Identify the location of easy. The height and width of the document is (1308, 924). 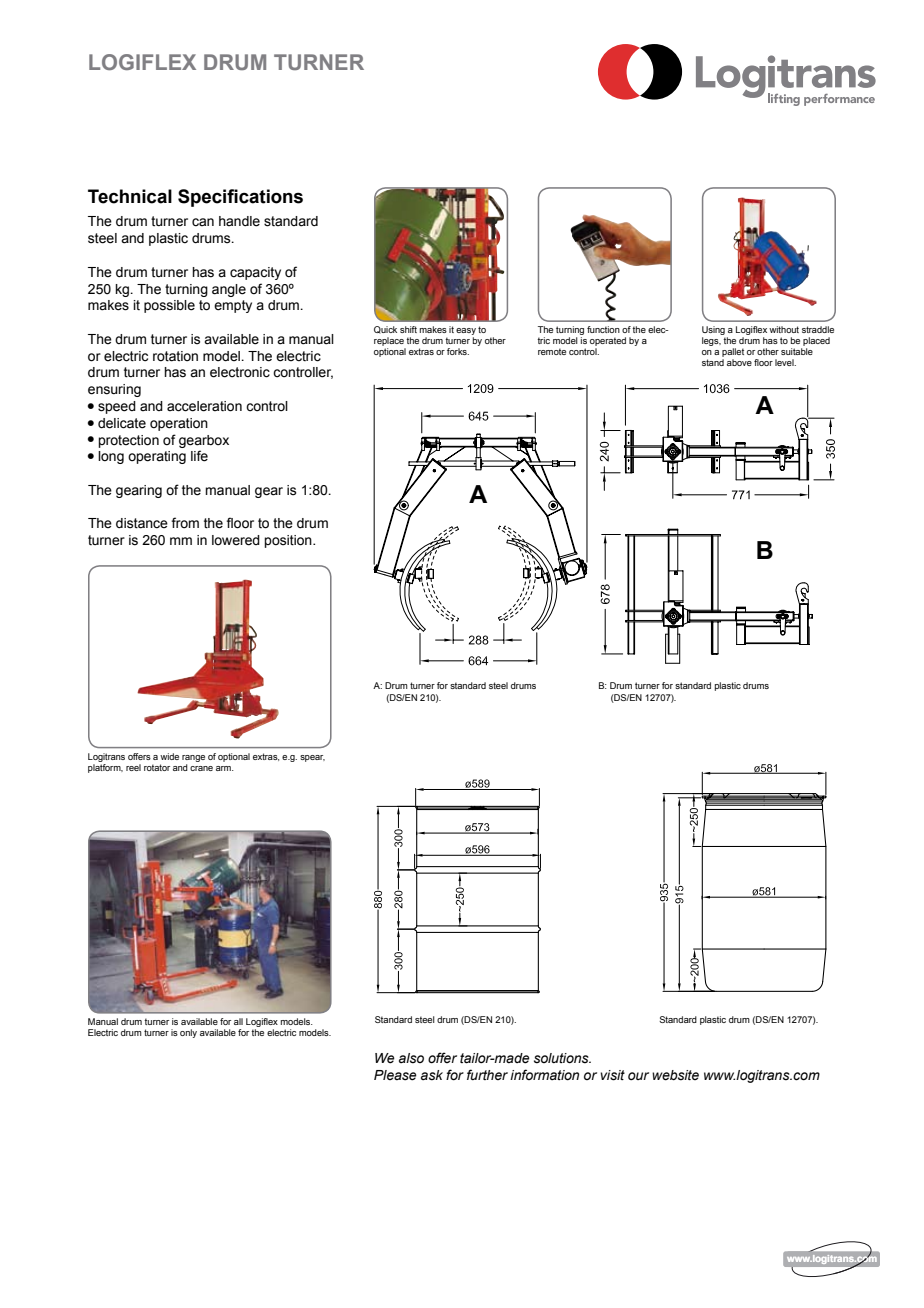
(466, 331).
